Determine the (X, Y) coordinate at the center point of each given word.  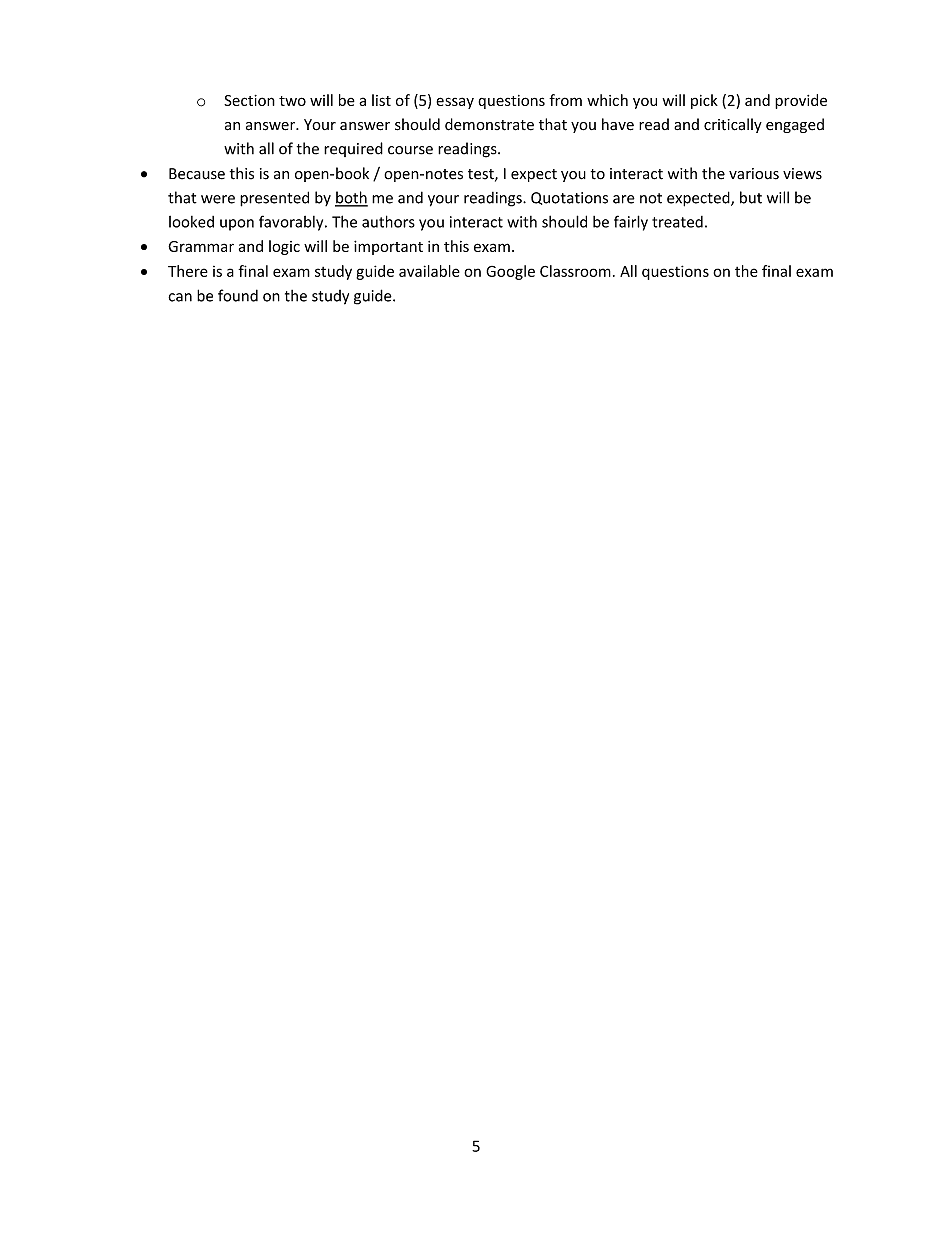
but (751, 197)
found (238, 295)
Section (249, 100)
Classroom (575, 271)
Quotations (569, 198)
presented (274, 199)
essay (455, 103)
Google (510, 272)
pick (704, 101)
